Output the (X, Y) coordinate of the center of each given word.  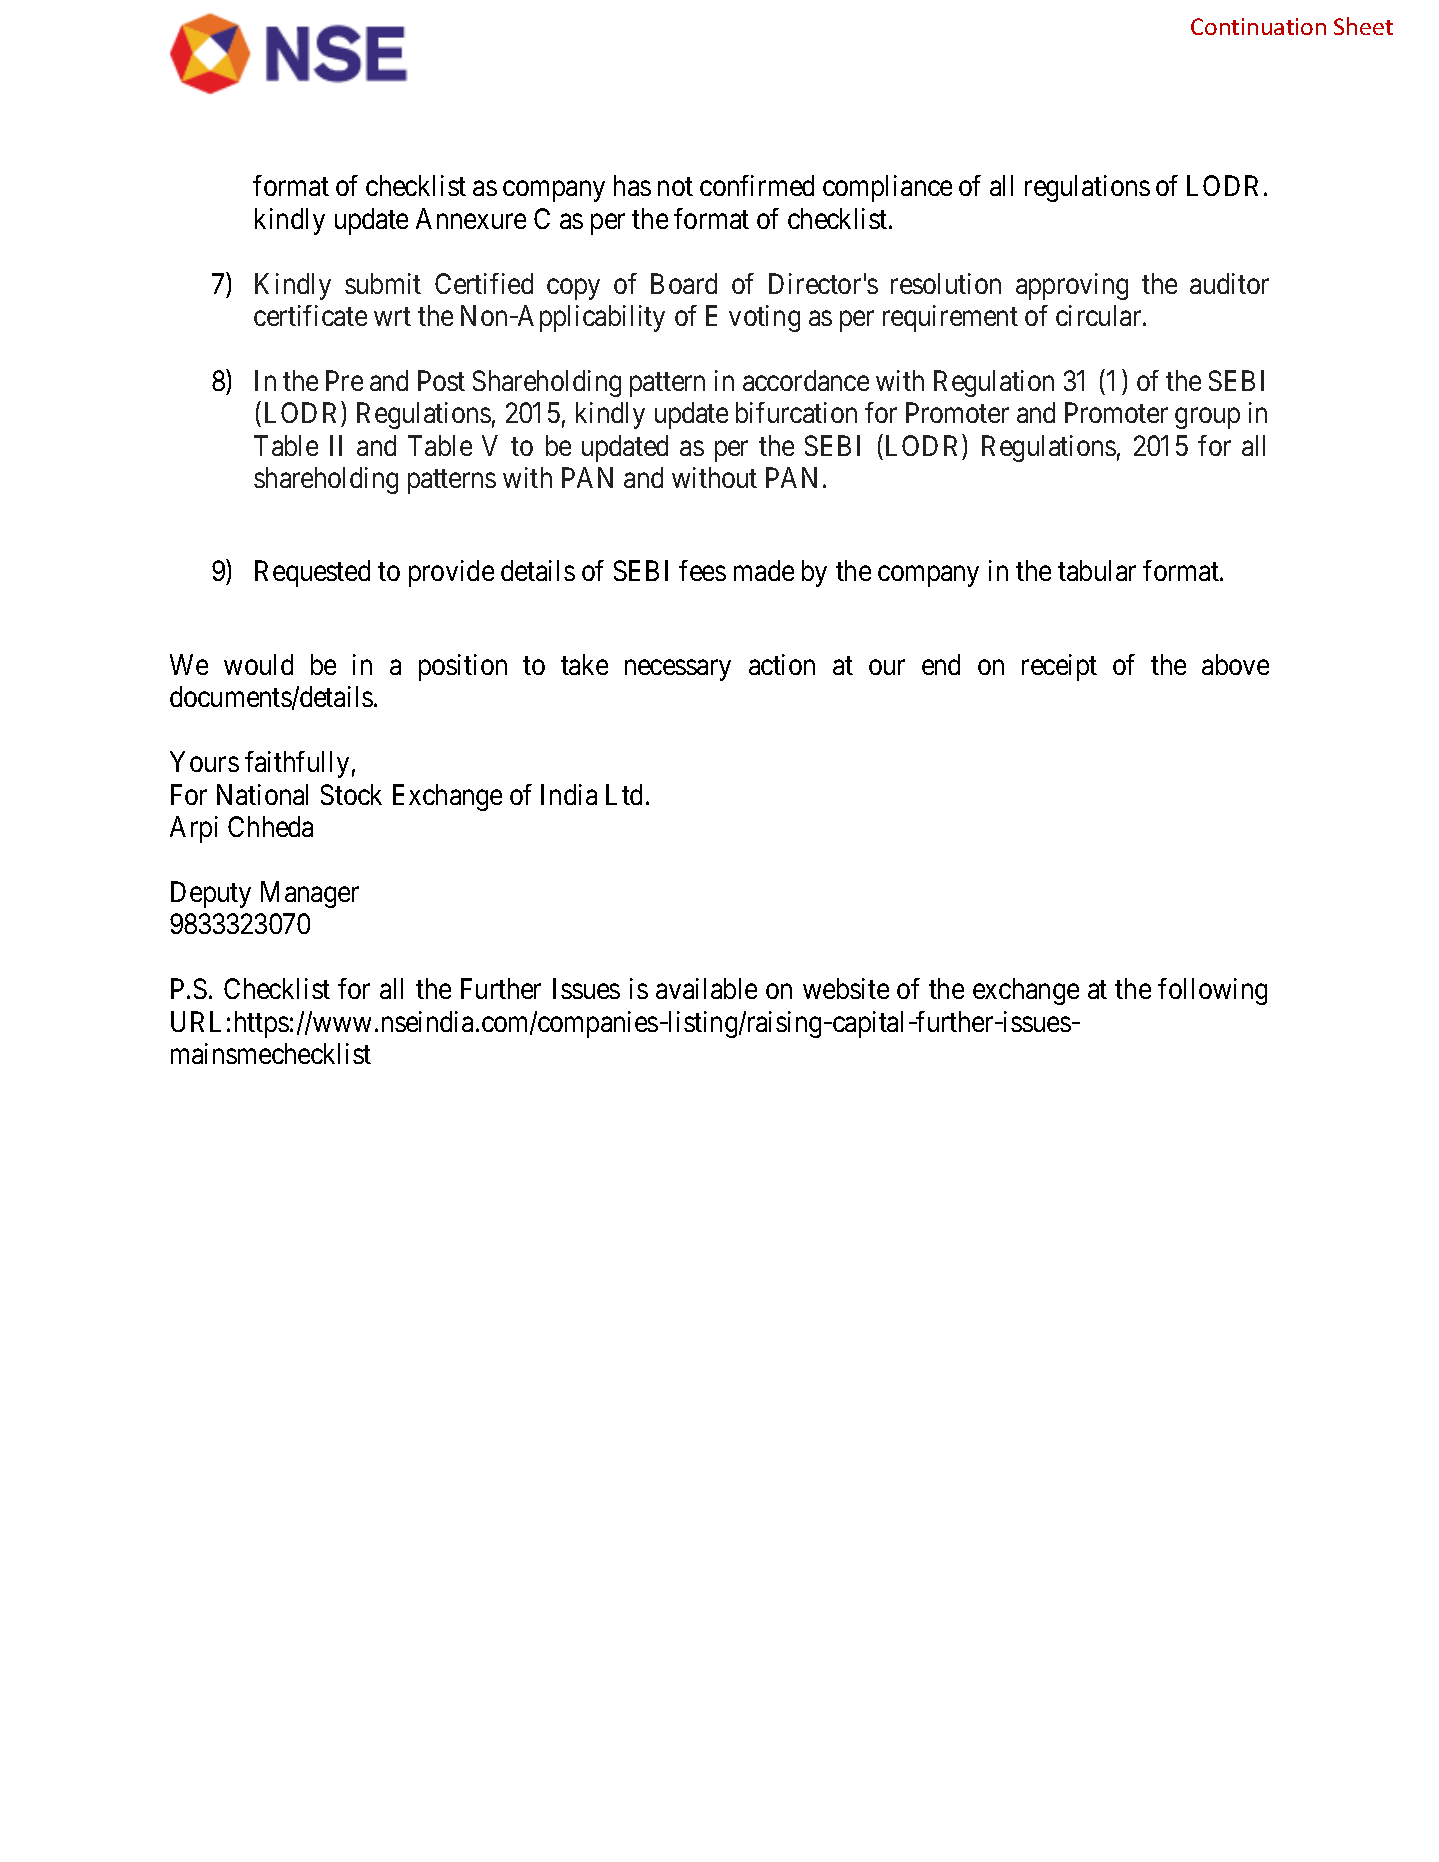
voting (764, 318)
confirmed (757, 185)
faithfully (297, 764)
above (1235, 664)
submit (383, 283)
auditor (1229, 283)
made (764, 570)
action (782, 664)
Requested (312, 573)
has (632, 185)
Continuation (1258, 26)
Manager (310, 894)
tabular (1097, 570)
